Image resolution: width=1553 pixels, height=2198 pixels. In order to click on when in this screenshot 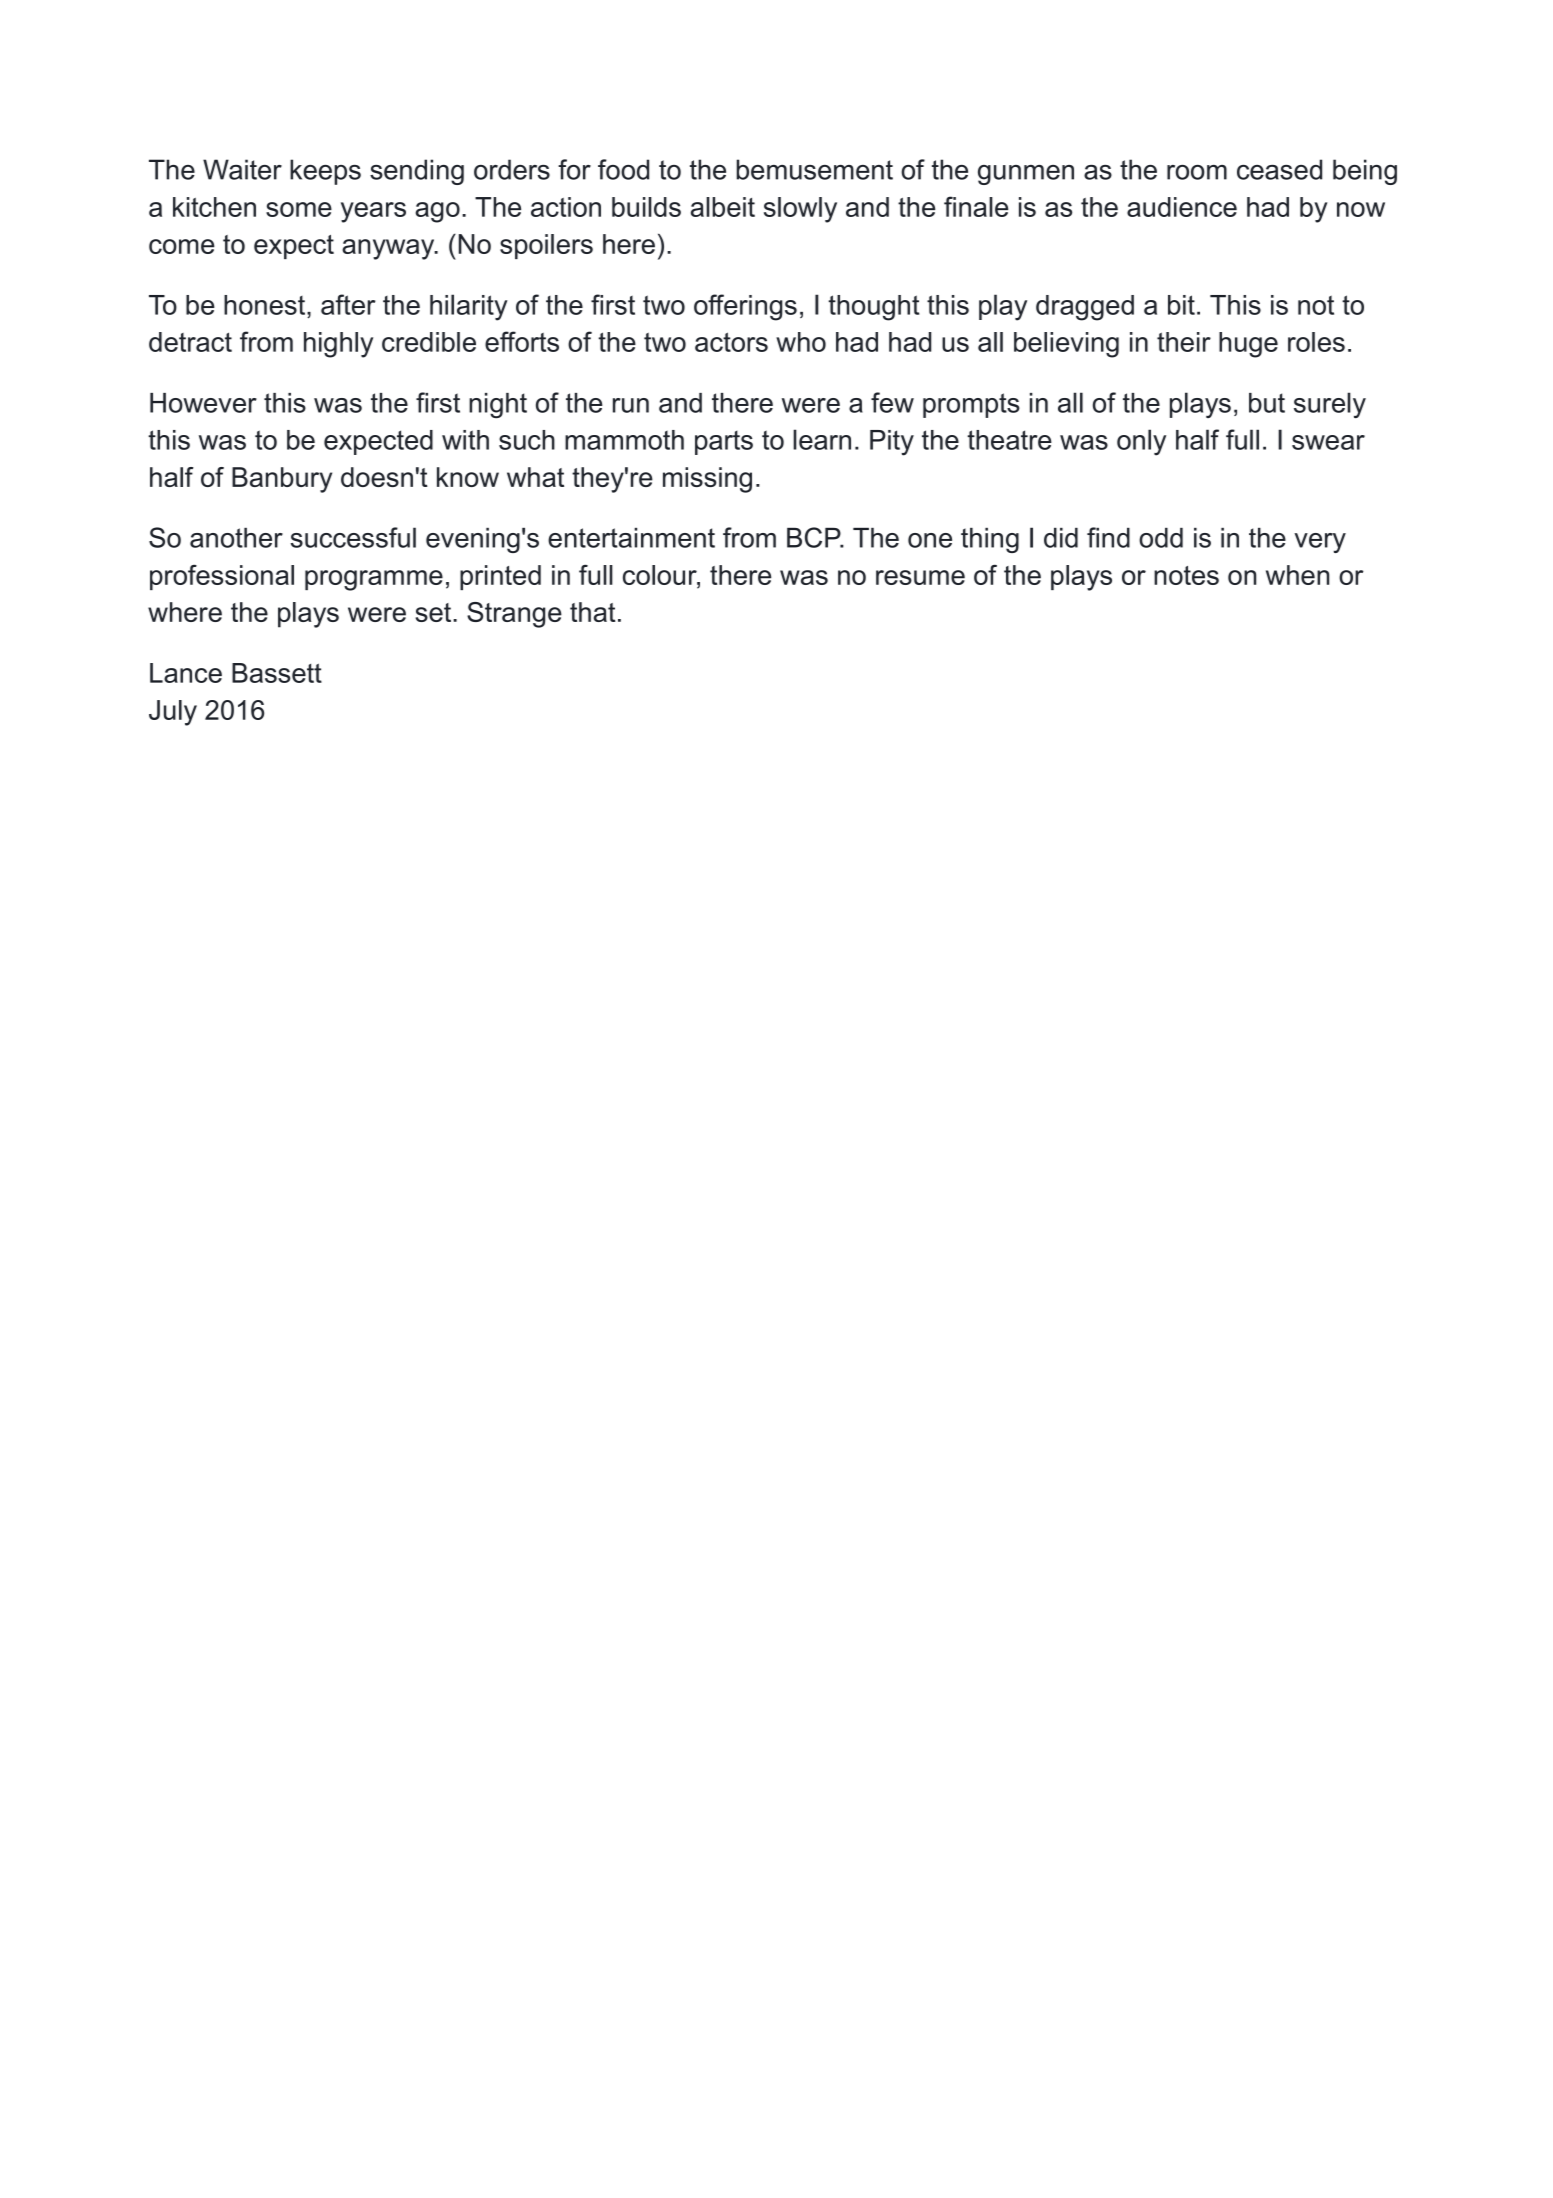, I will do `click(1297, 575)`.
